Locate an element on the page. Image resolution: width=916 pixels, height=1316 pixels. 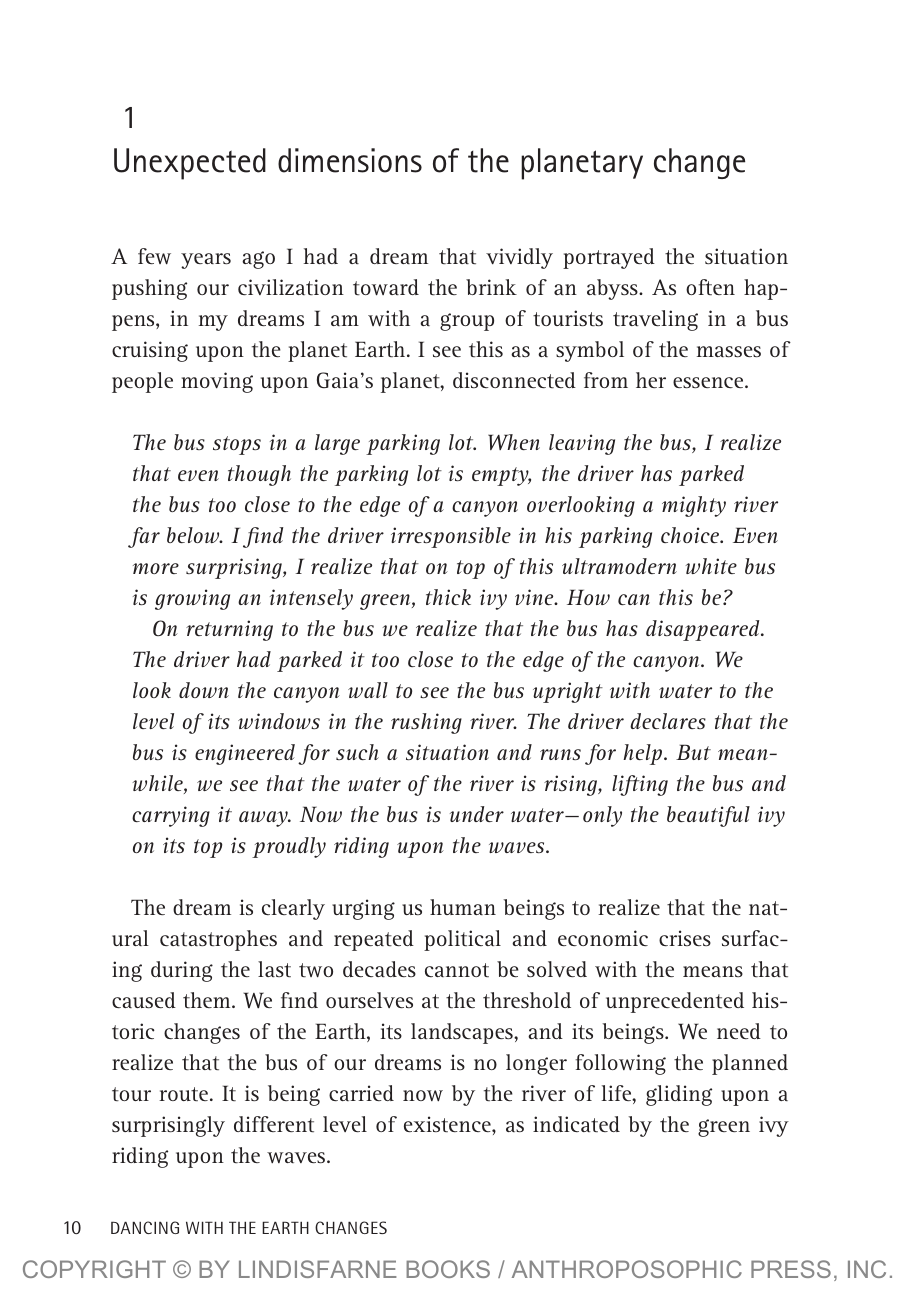
rushing is located at coordinates (426, 723).
